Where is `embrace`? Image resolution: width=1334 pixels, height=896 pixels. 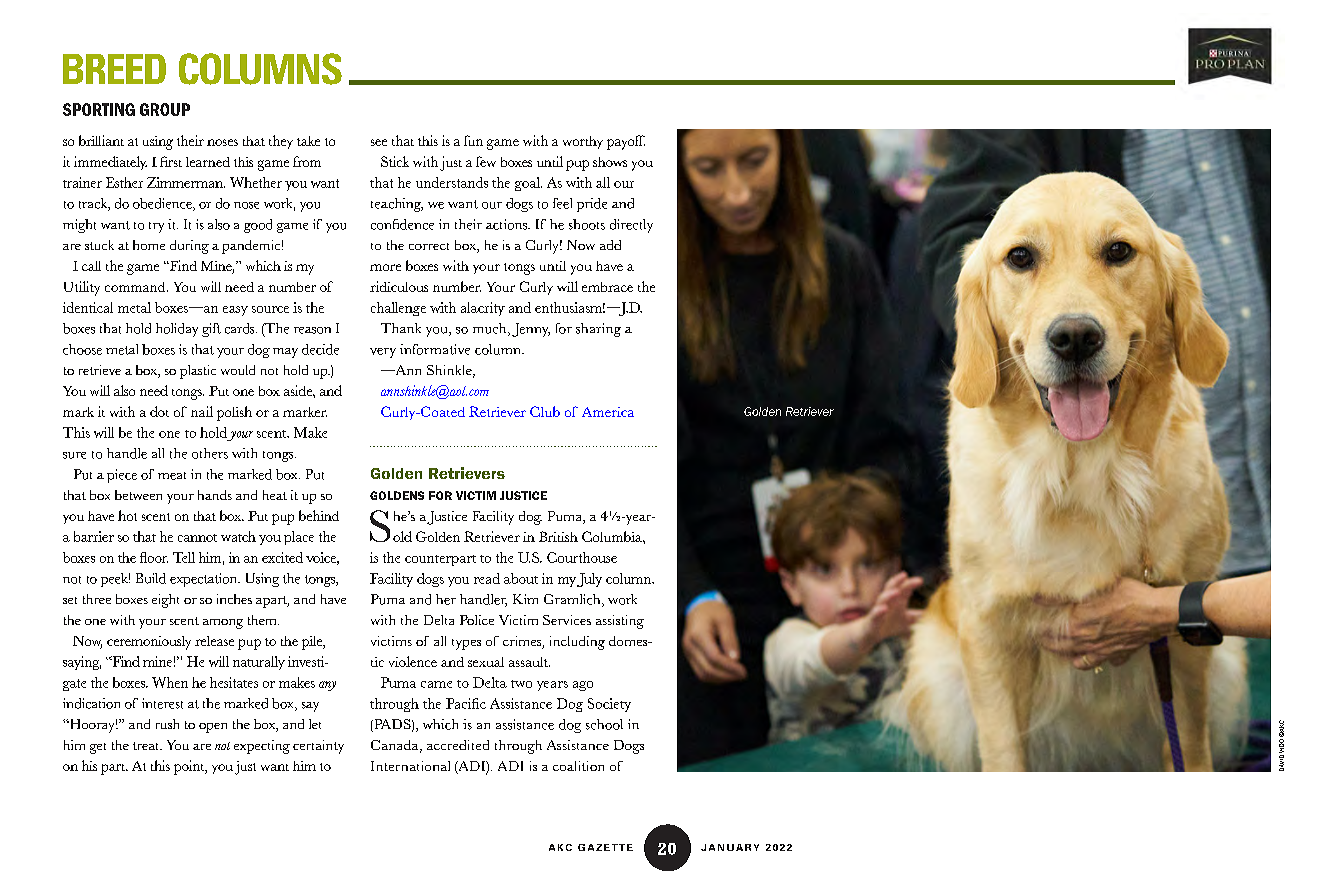
embrace is located at coordinates (607, 287).
